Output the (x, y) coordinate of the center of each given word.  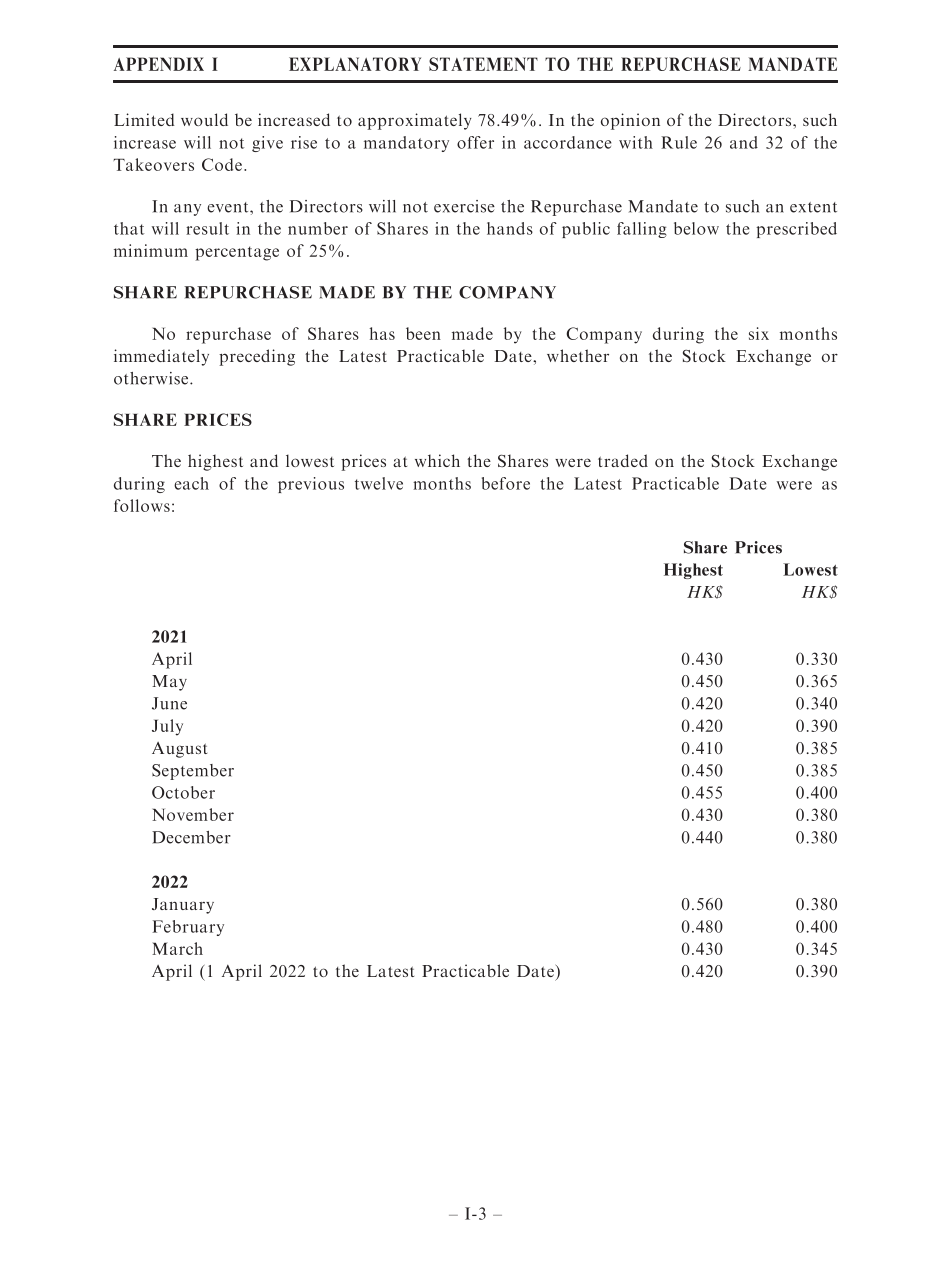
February (188, 928)
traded (623, 460)
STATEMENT (483, 64)
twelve (379, 483)
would (204, 119)
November (193, 814)
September (193, 772)
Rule (679, 142)
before (506, 483)
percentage (237, 253)
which (437, 460)
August (179, 750)
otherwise (151, 378)
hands (510, 228)
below (696, 228)
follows (142, 505)
